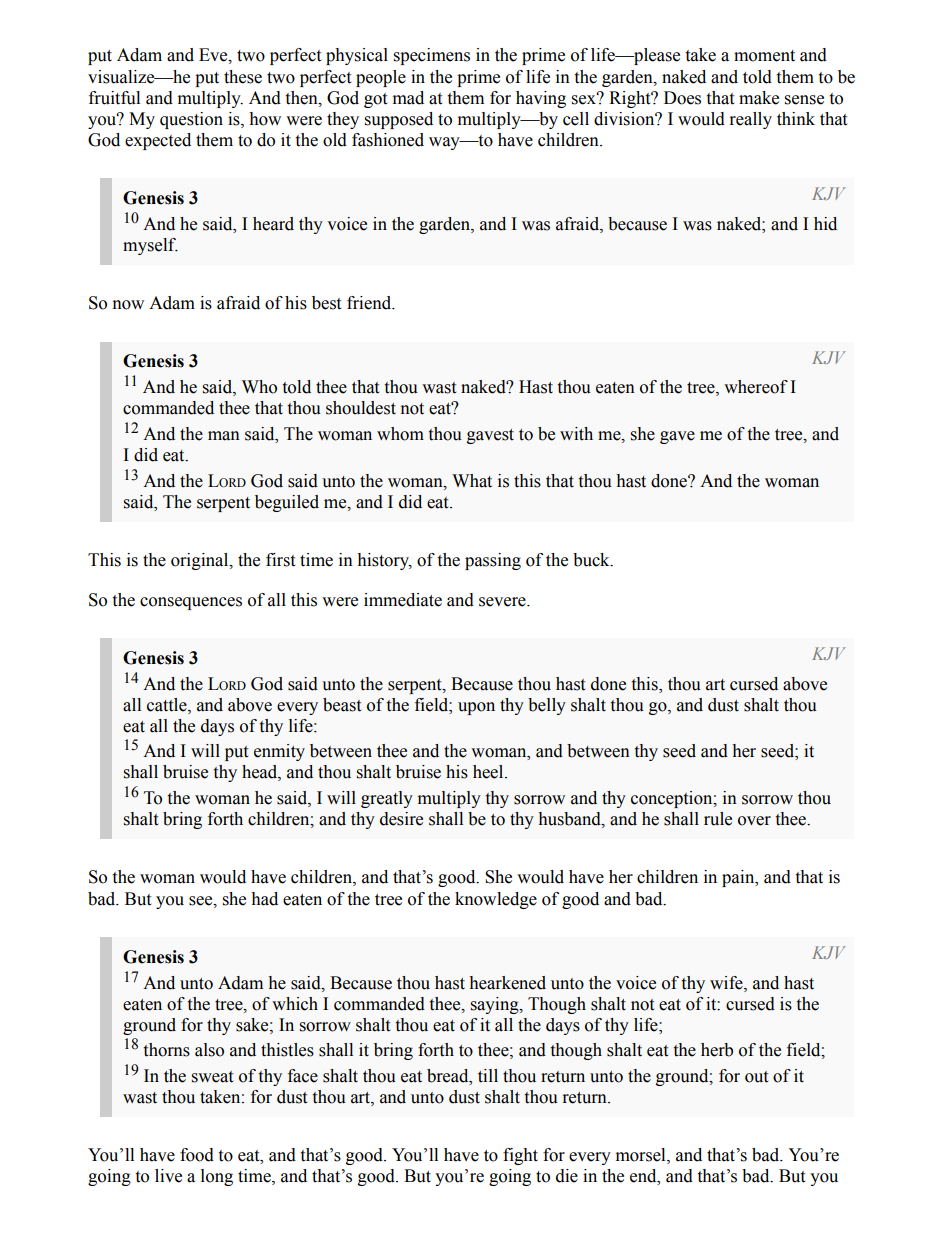 The width and height of the screenshot is (952, 1233). Describe the element at coordinates (759, 98) in the screenshot. I see `make` at that location.
